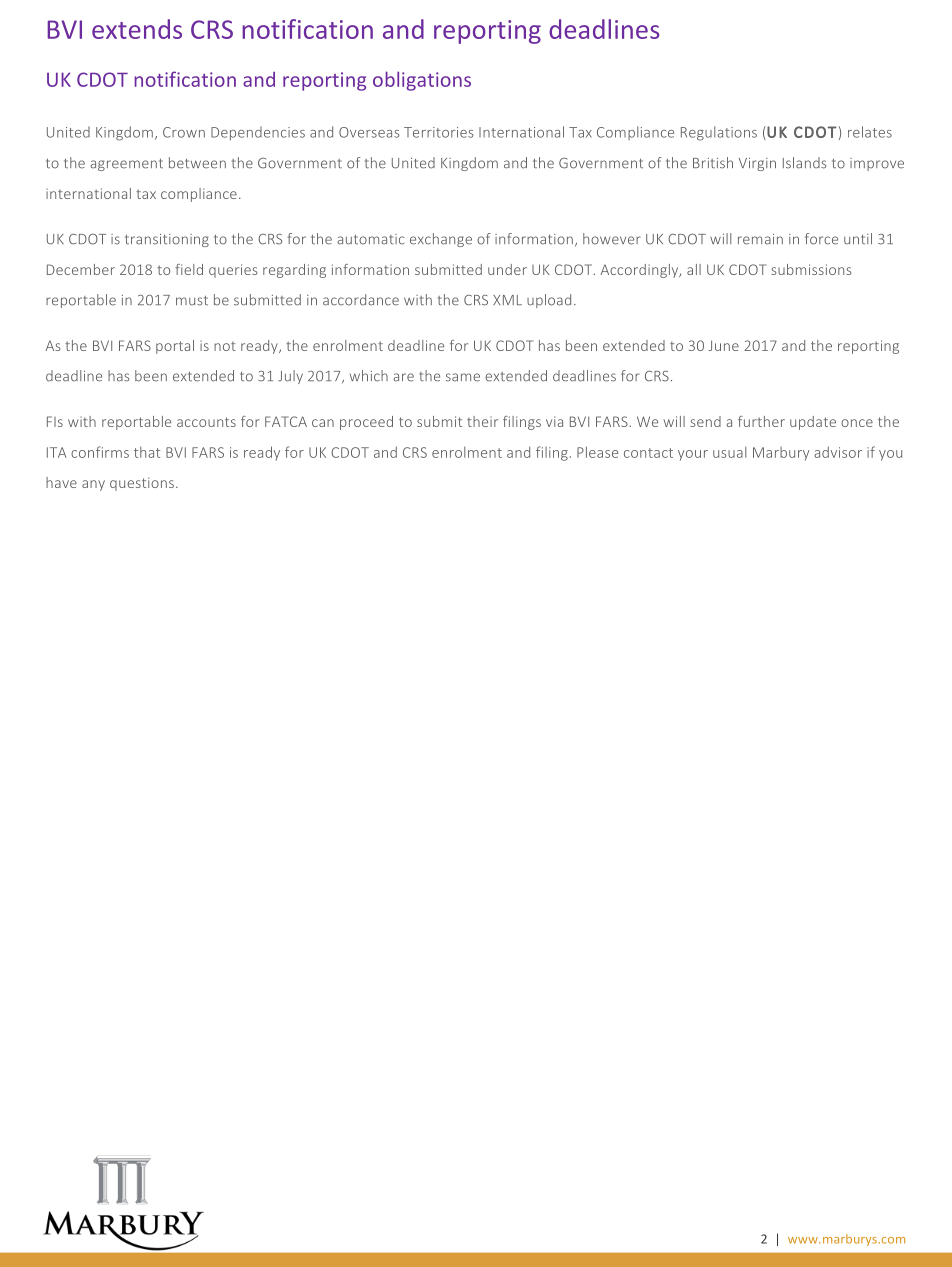 Image resolution: width=952 pixels, height=1267 pixels. Describe the element at coordinates (439, 132) in the page. I see `Territories` at that location.
